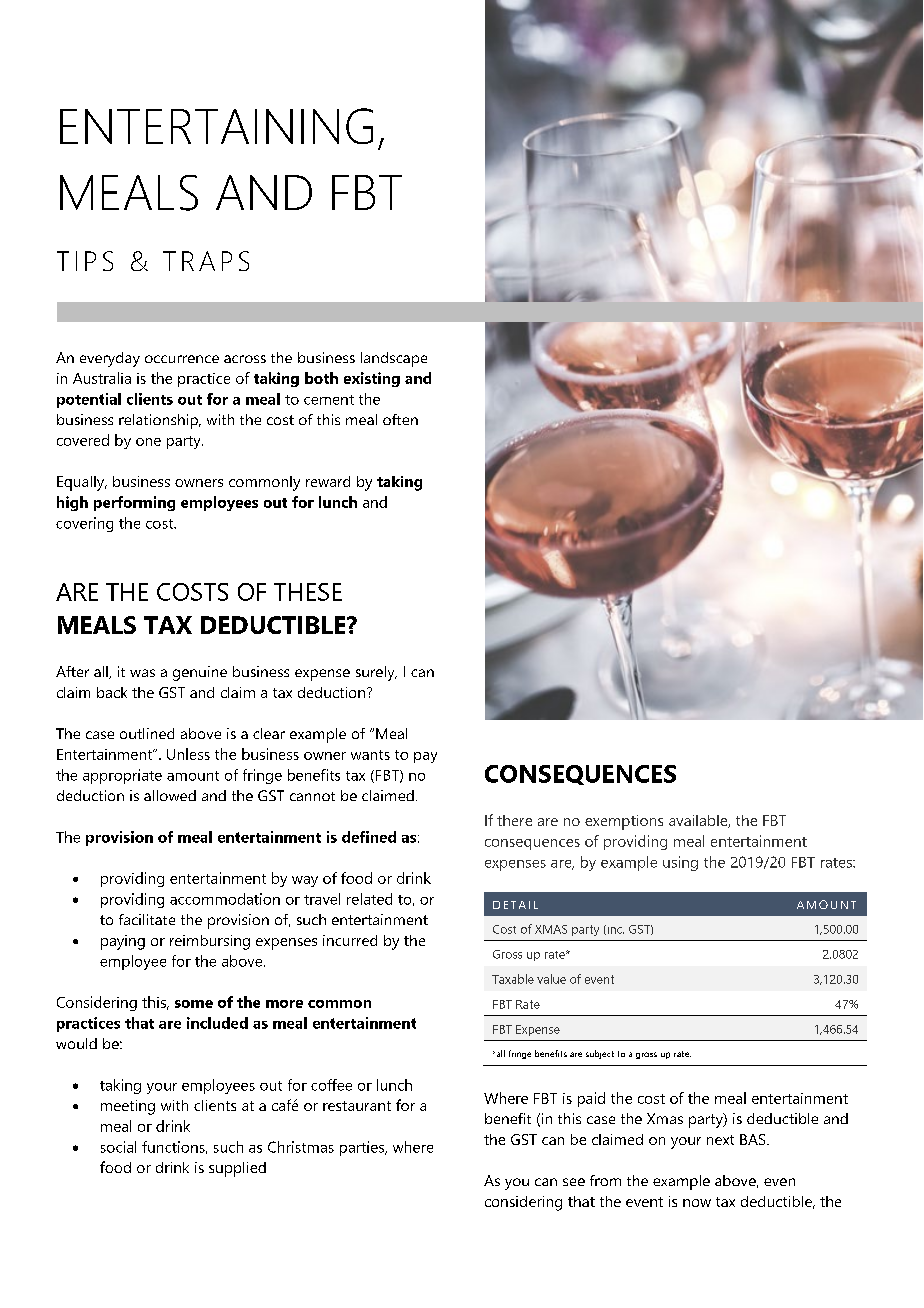  I want to click on parties, so click(363, 1148).
